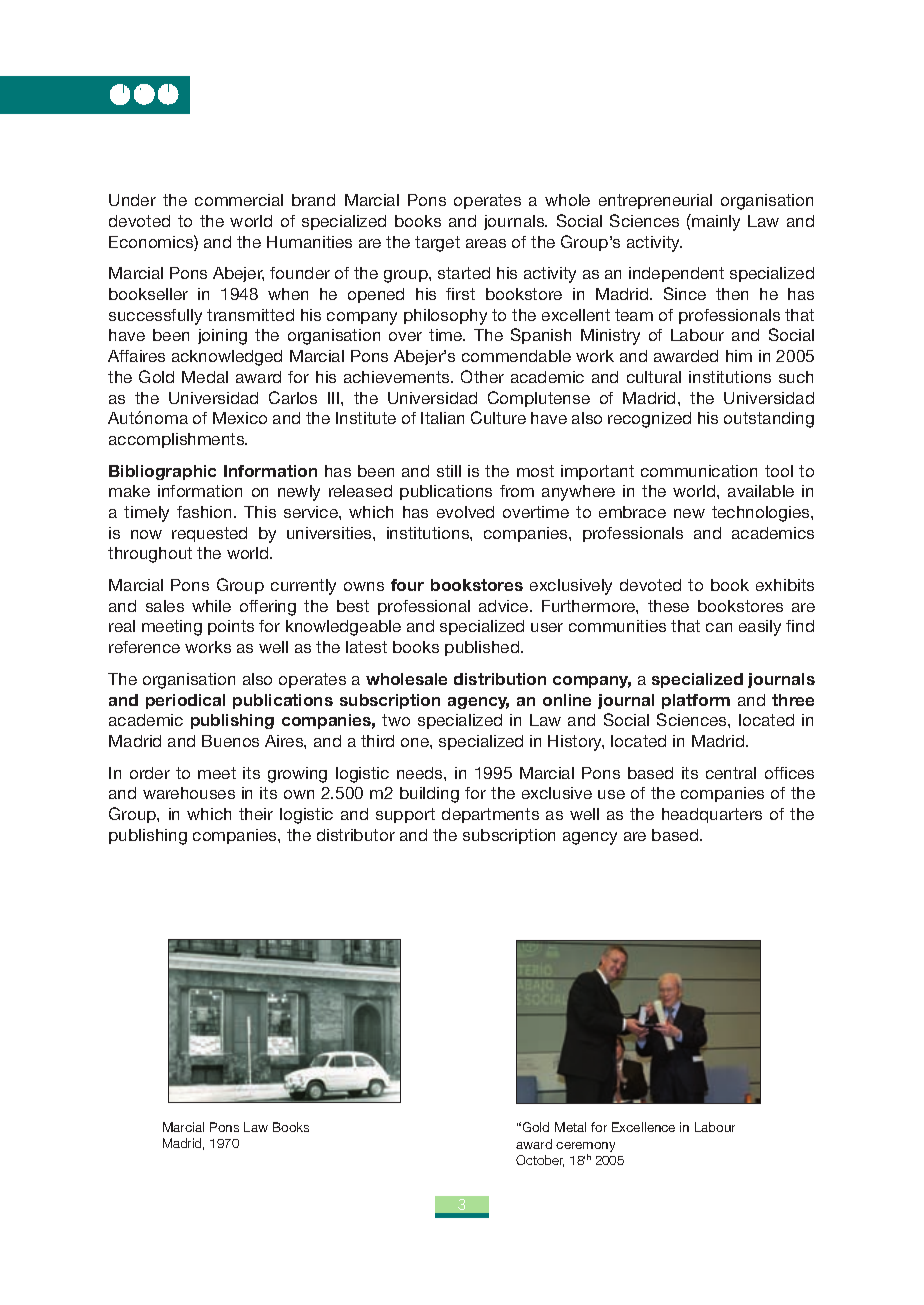 This page has width=924, height=1305. I want to click on target, so click(437, 244).
